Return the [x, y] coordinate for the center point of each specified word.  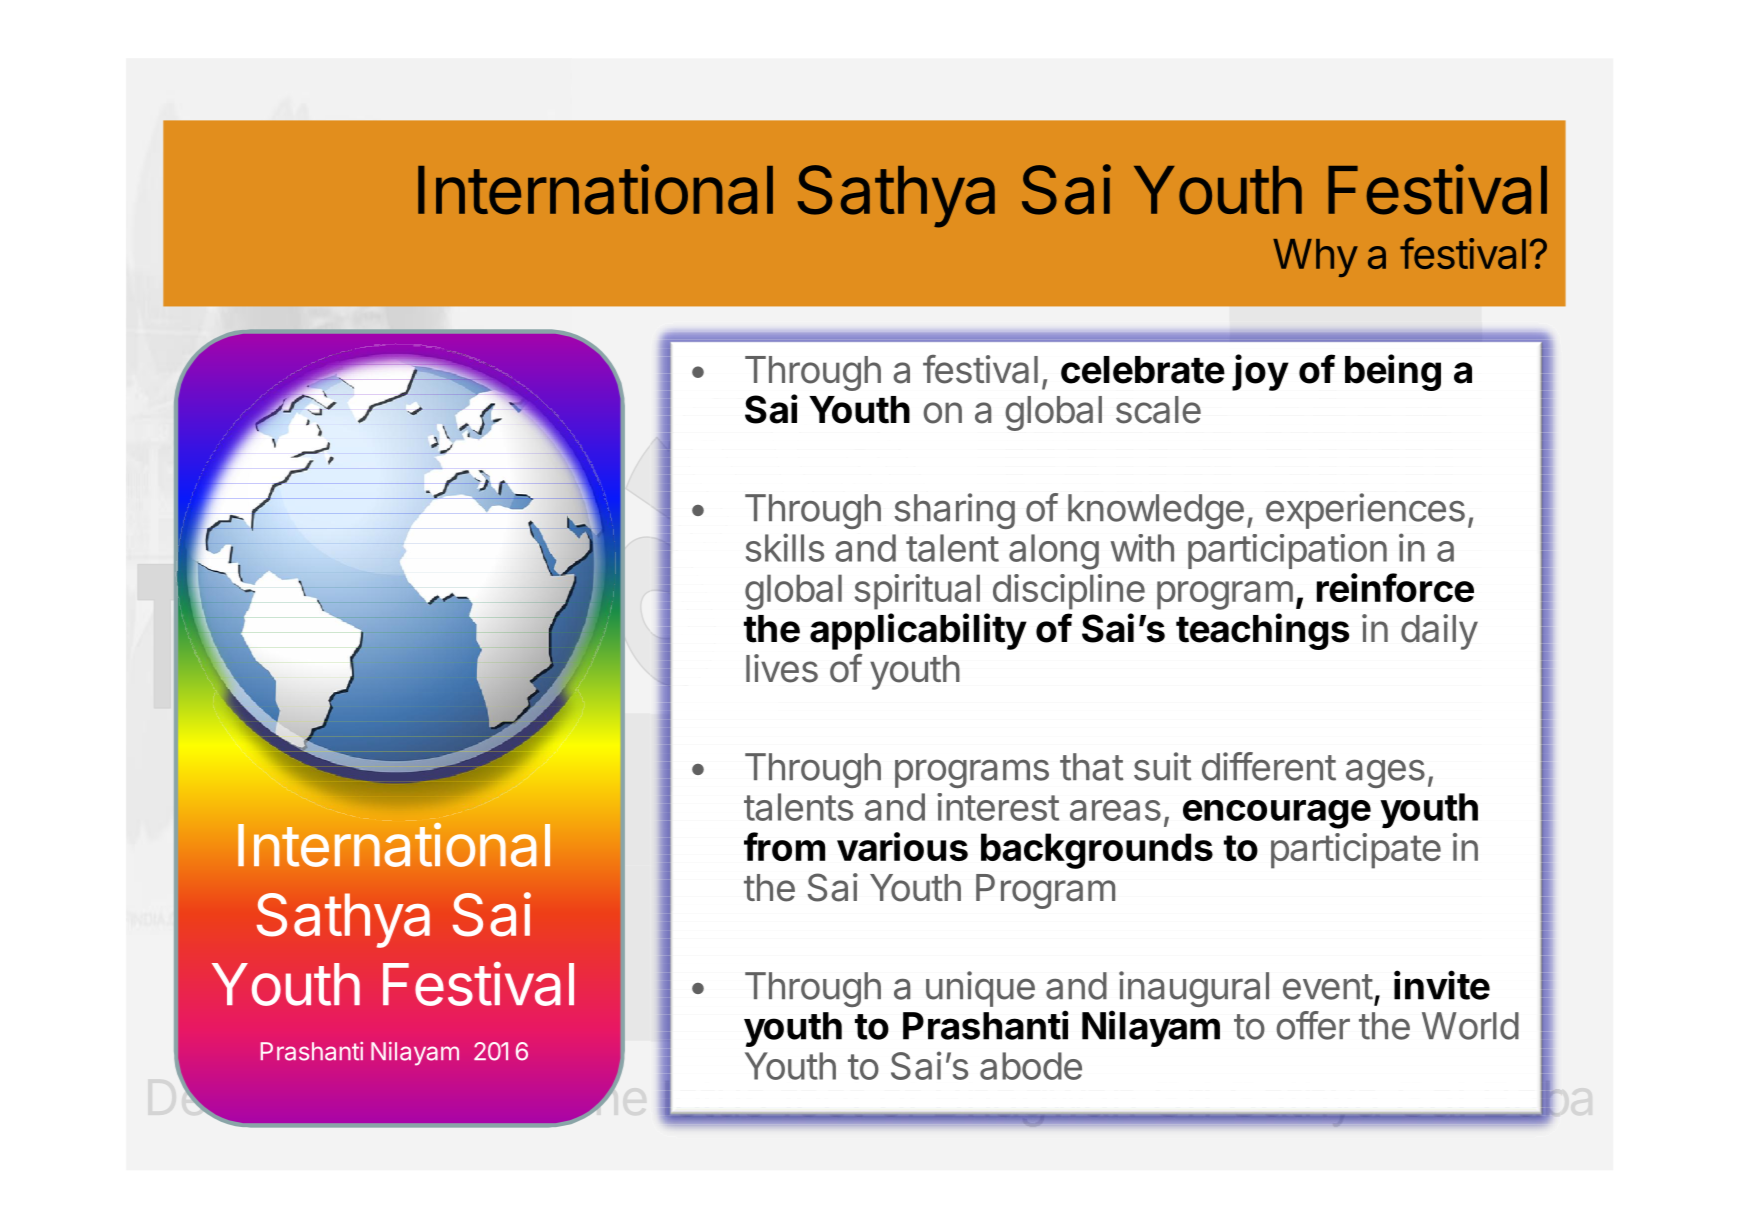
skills [785, 547]
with [1142, 548]
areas [1115, 810]
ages [1385, 774]
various [902, 846]
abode [1031, 1066]
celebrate [1143, 370]
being [1393, 372]
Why [1315, 258]
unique [980, 989]
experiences [1365, 511]
